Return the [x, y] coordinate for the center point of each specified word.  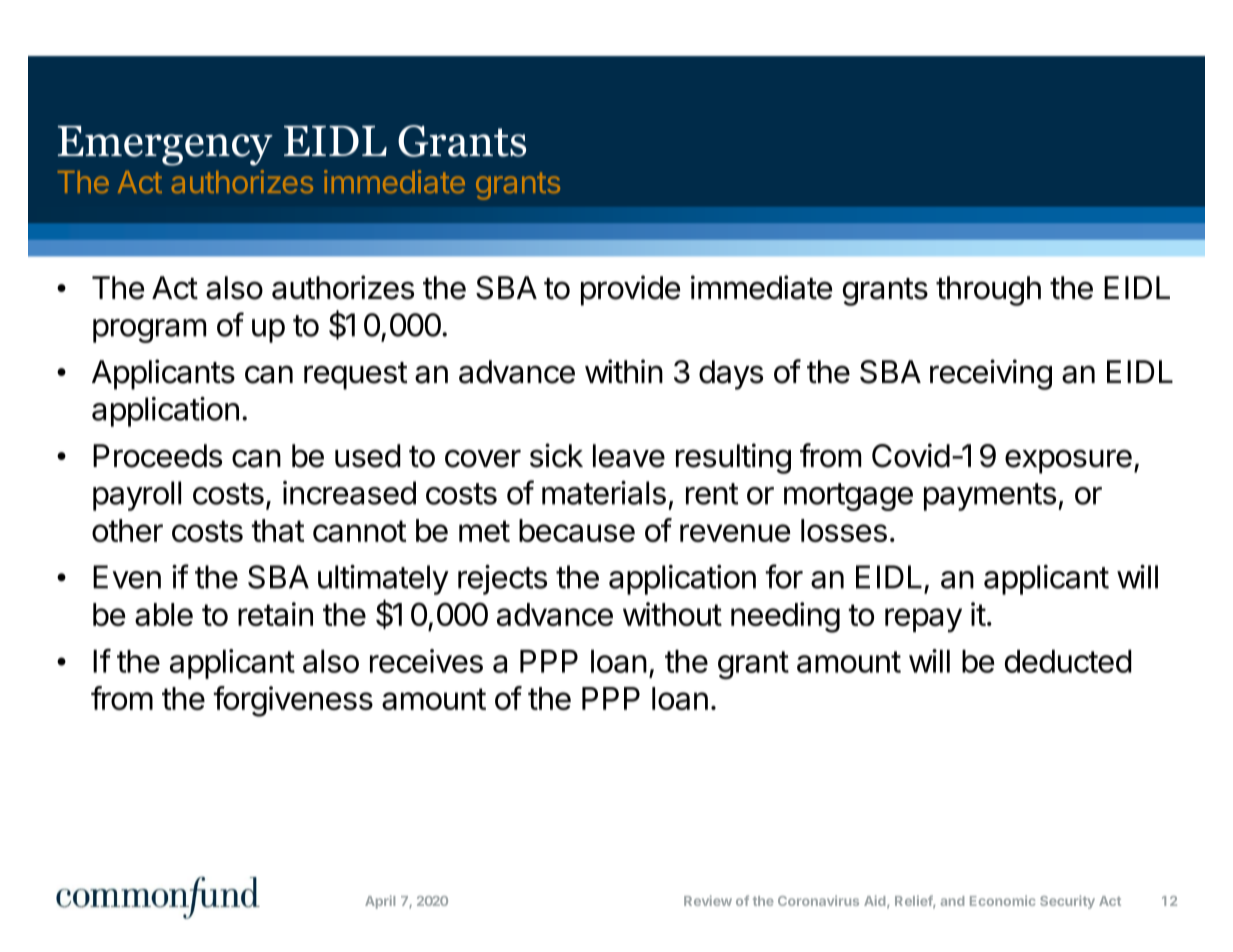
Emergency [165, 146]
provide [630, 290]
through [988, 291]
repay [923, 620]
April [380, 902]
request [356, 376]
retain [275, 614]
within [624, 371]
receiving [991, 374]
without [672, 614]
